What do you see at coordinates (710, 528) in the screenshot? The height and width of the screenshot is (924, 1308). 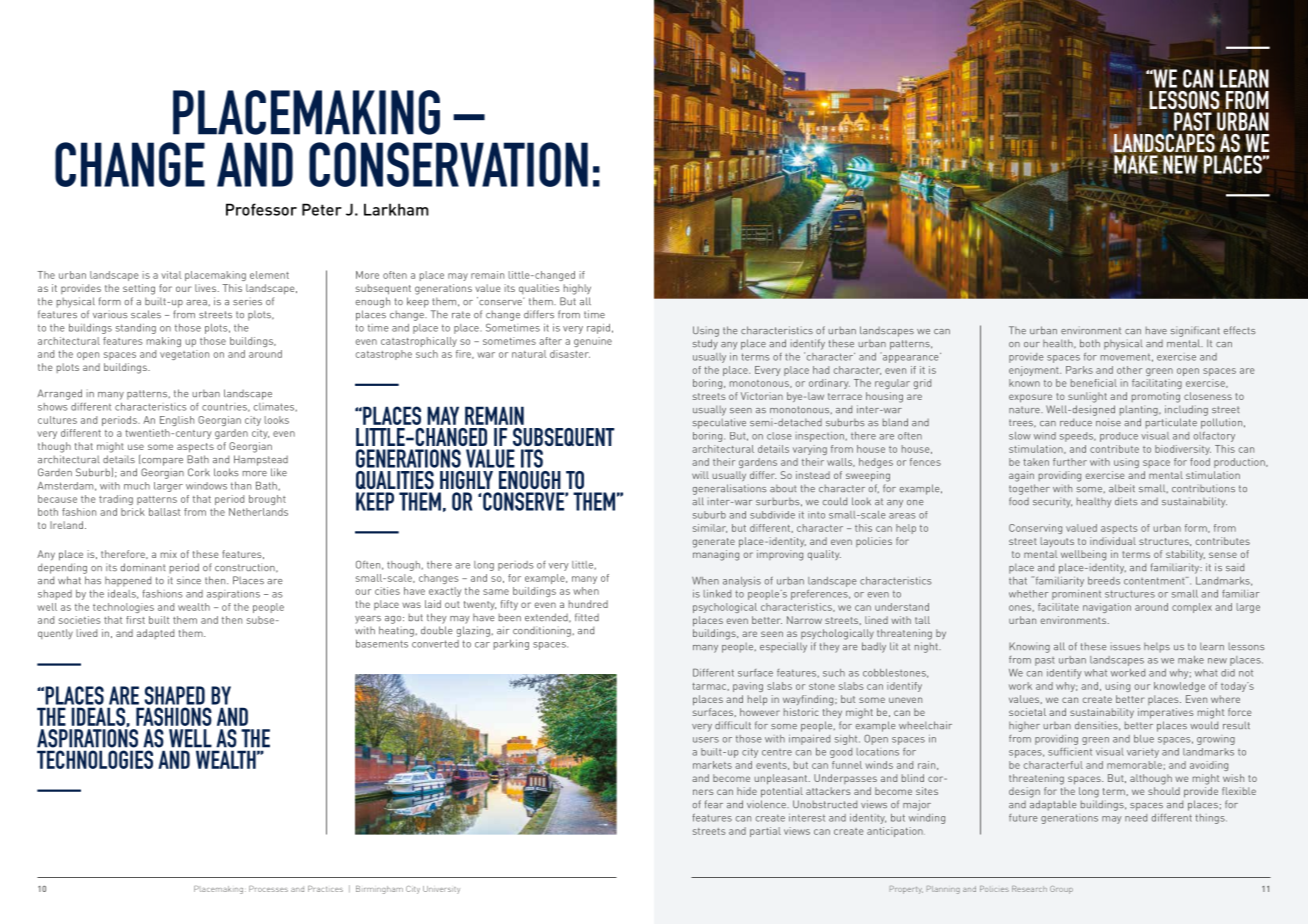 I see `similar` at bounding box center [710, 528].
